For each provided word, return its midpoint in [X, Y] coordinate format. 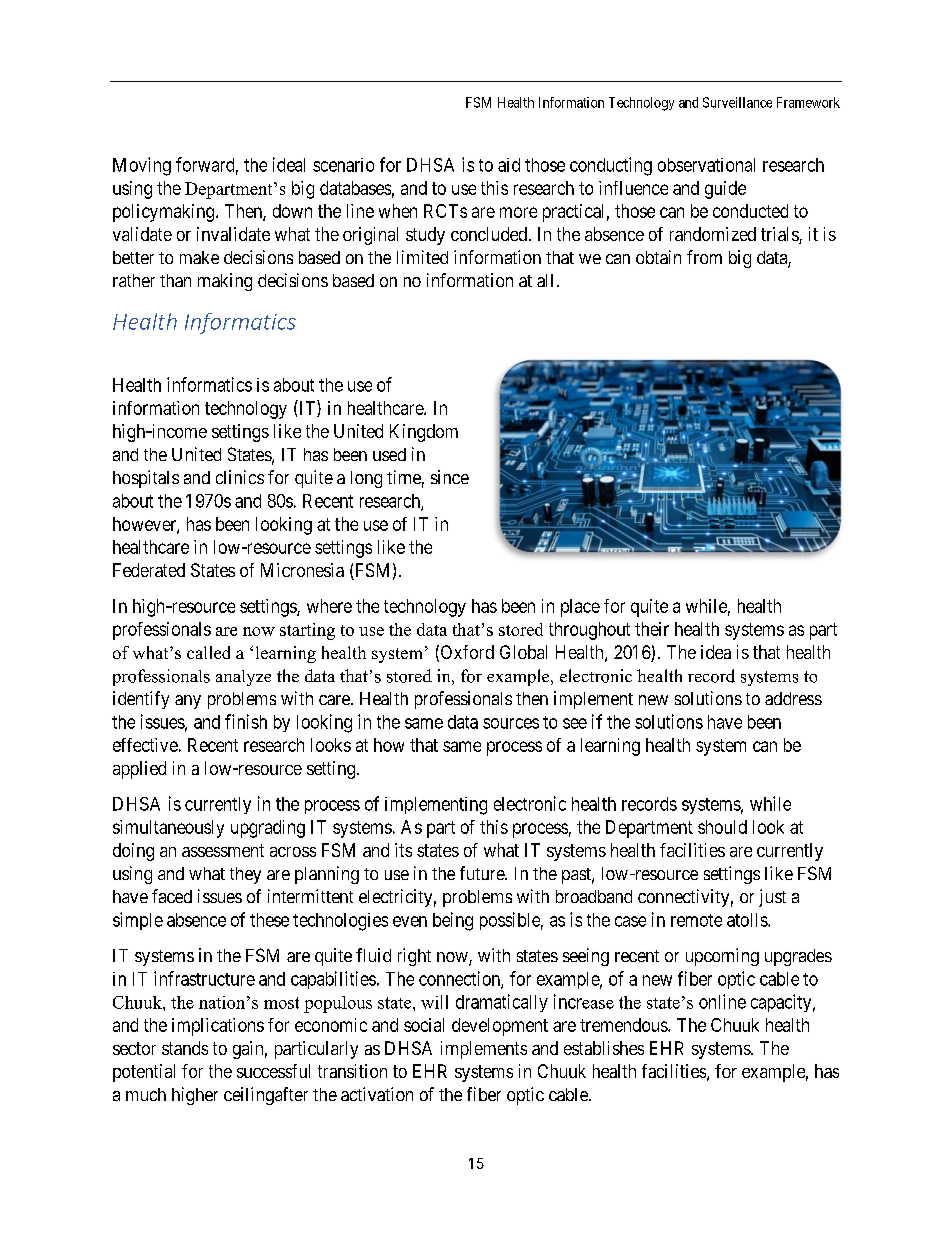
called [208, 652]
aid [509, 165]
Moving [142, 166]
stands [185, 1048]
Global [523, 652]
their [652, 629]
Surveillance [737, 102]
